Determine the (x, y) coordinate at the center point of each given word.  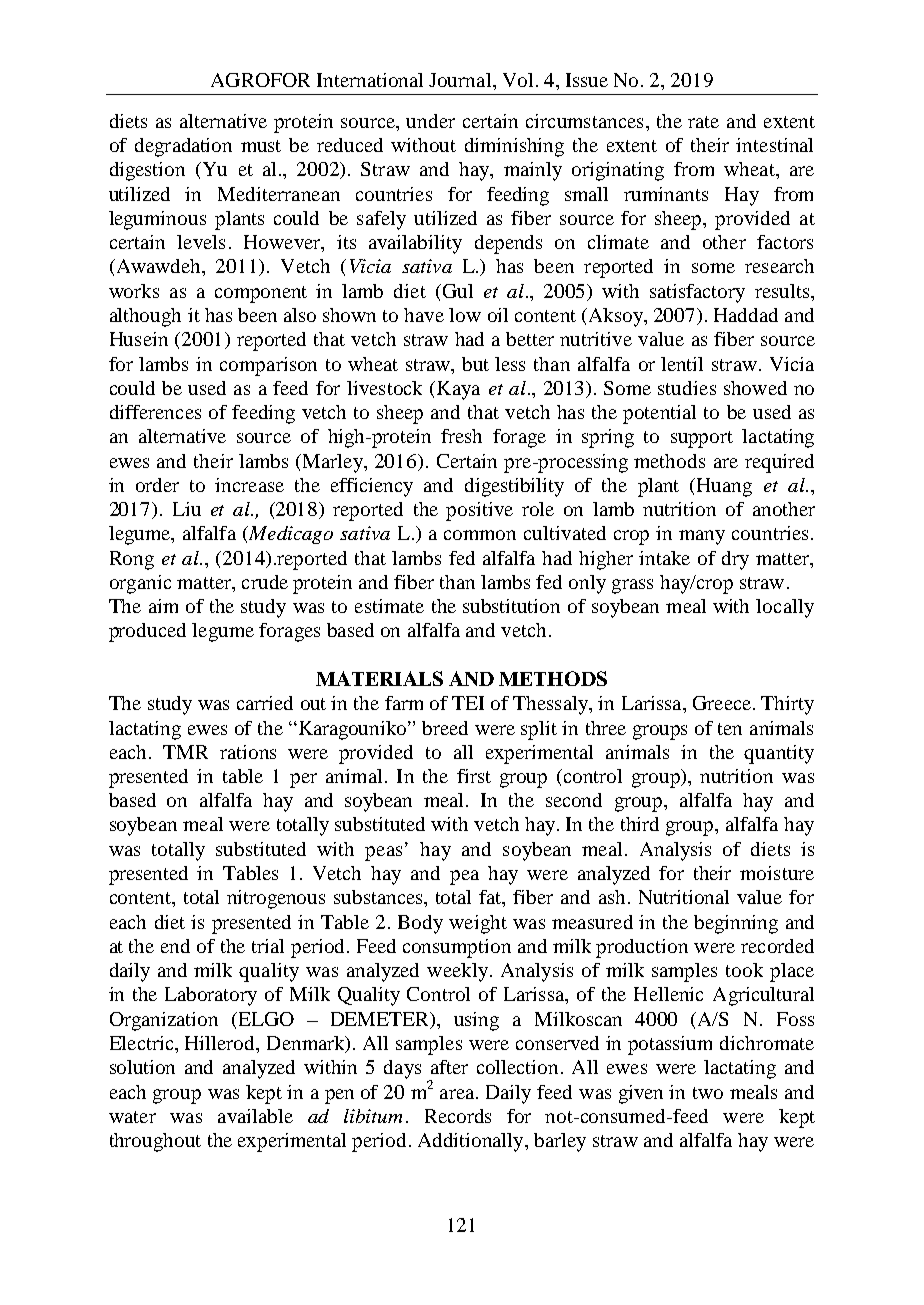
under (430, 121)
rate (703, 122)
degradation (183, 147)
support (702, 439)
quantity (779, 754)
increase (249, 485)
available (255, 1116)
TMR (185, 752)
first (474, 776)
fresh (461, 436)
